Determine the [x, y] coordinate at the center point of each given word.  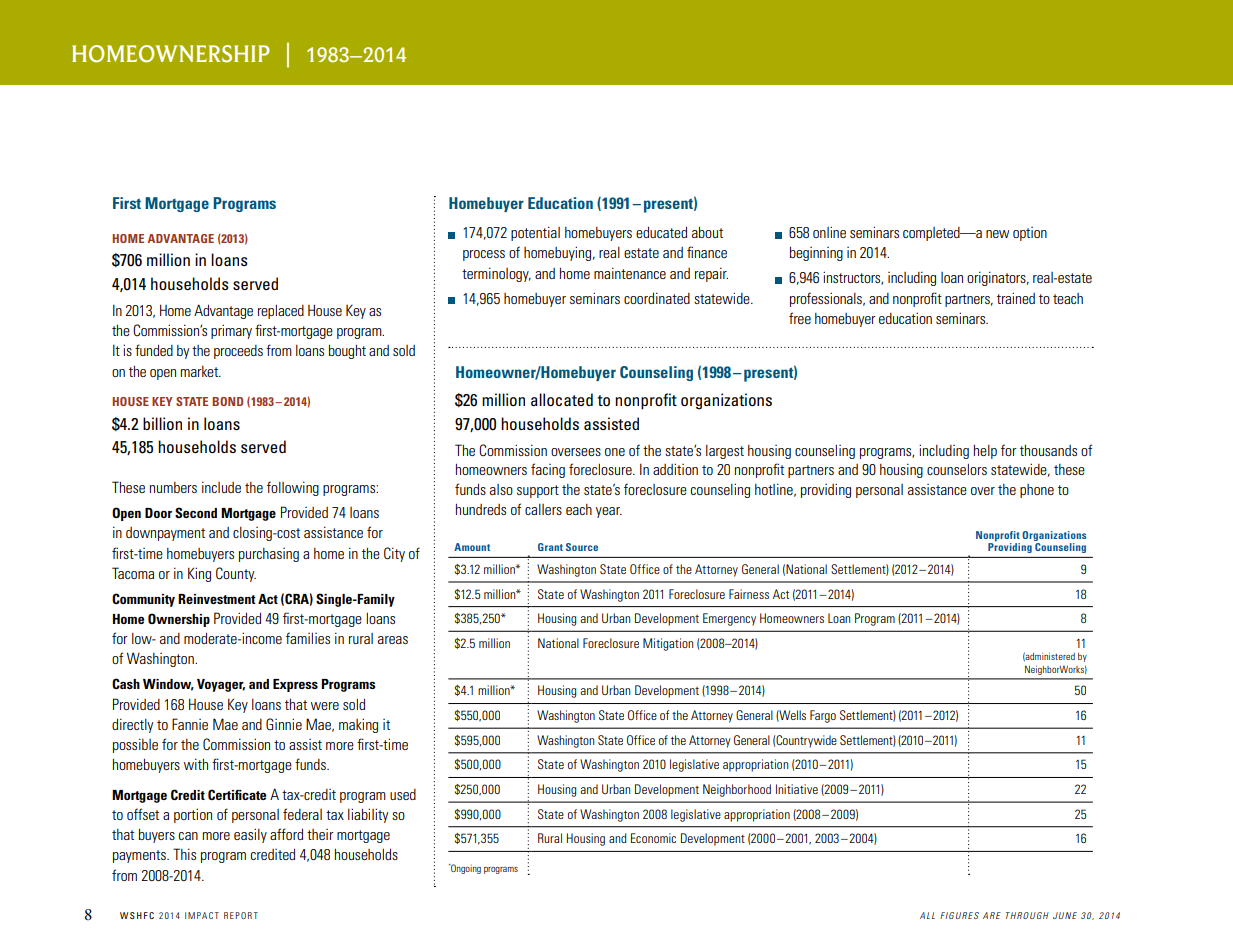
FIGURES [959, 915]
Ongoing [465, 869]
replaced [281, 312]
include [221, 487]
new [998, 234]
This [184, 854]
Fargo [823, 716]
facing [548, 470]
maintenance [630, 273]
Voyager [221, 685]
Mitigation [668, 644]
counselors [957, 469]
